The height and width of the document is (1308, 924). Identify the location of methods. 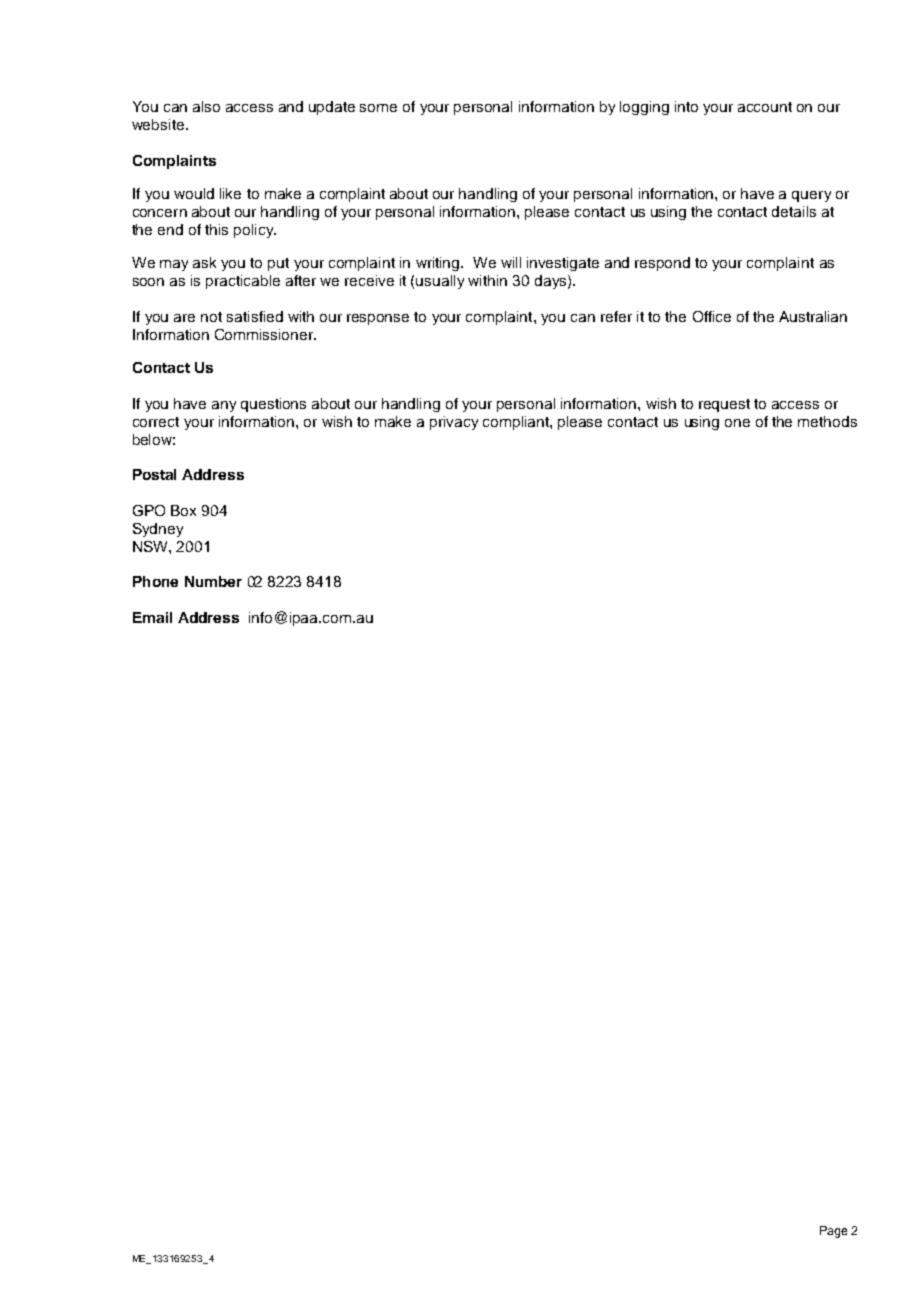
(827, 421).
